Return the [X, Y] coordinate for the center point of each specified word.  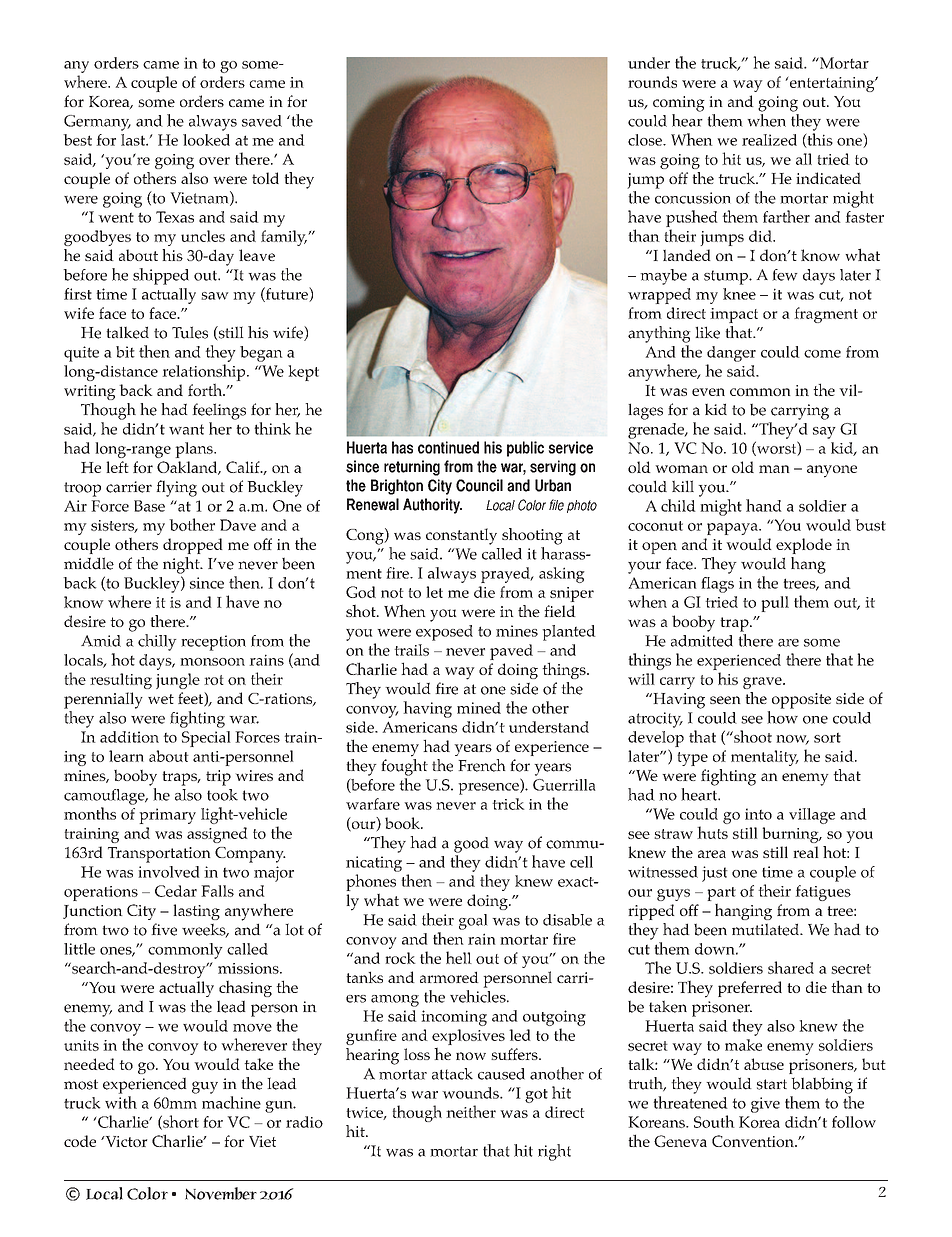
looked [206, 140]
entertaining [832, 84]
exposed [444, 633]
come [822, 354]
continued [448, 447]
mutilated [766, 929]
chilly [157, 642]
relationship [205, 372]
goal [473, 922]
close [646, 140]
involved [169, 872]
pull [775, 604]
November [221, 1193]
